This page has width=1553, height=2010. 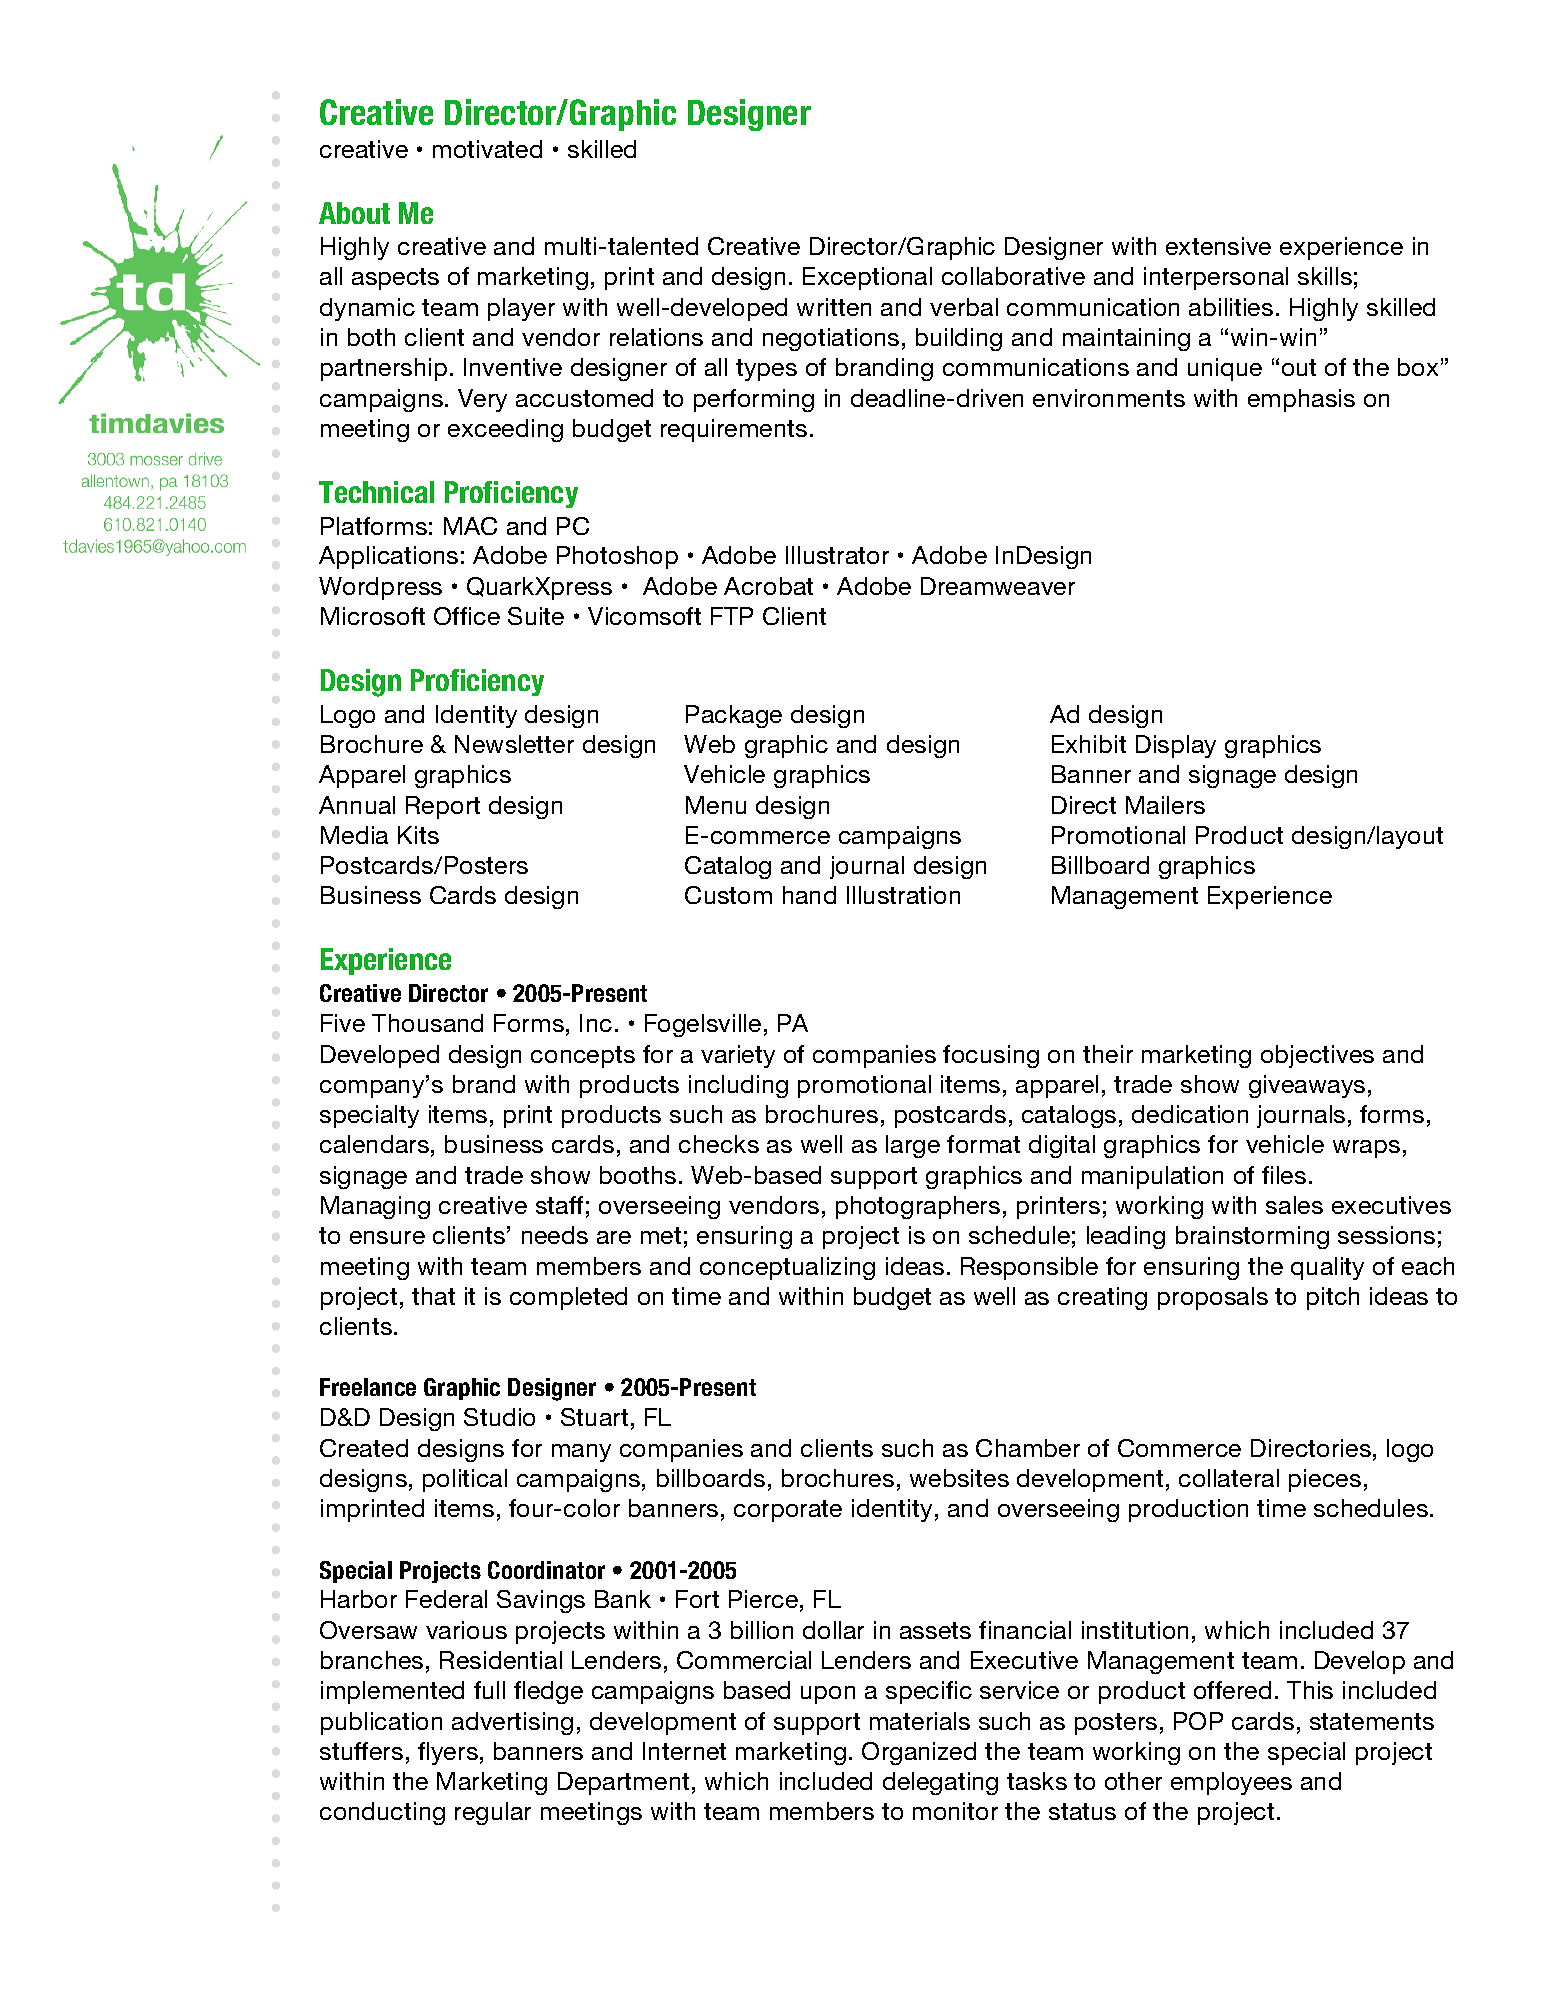 What do you see at coordinates (1176, 746) in the page?
I see `Display` at bounding box center [1176, 746].
